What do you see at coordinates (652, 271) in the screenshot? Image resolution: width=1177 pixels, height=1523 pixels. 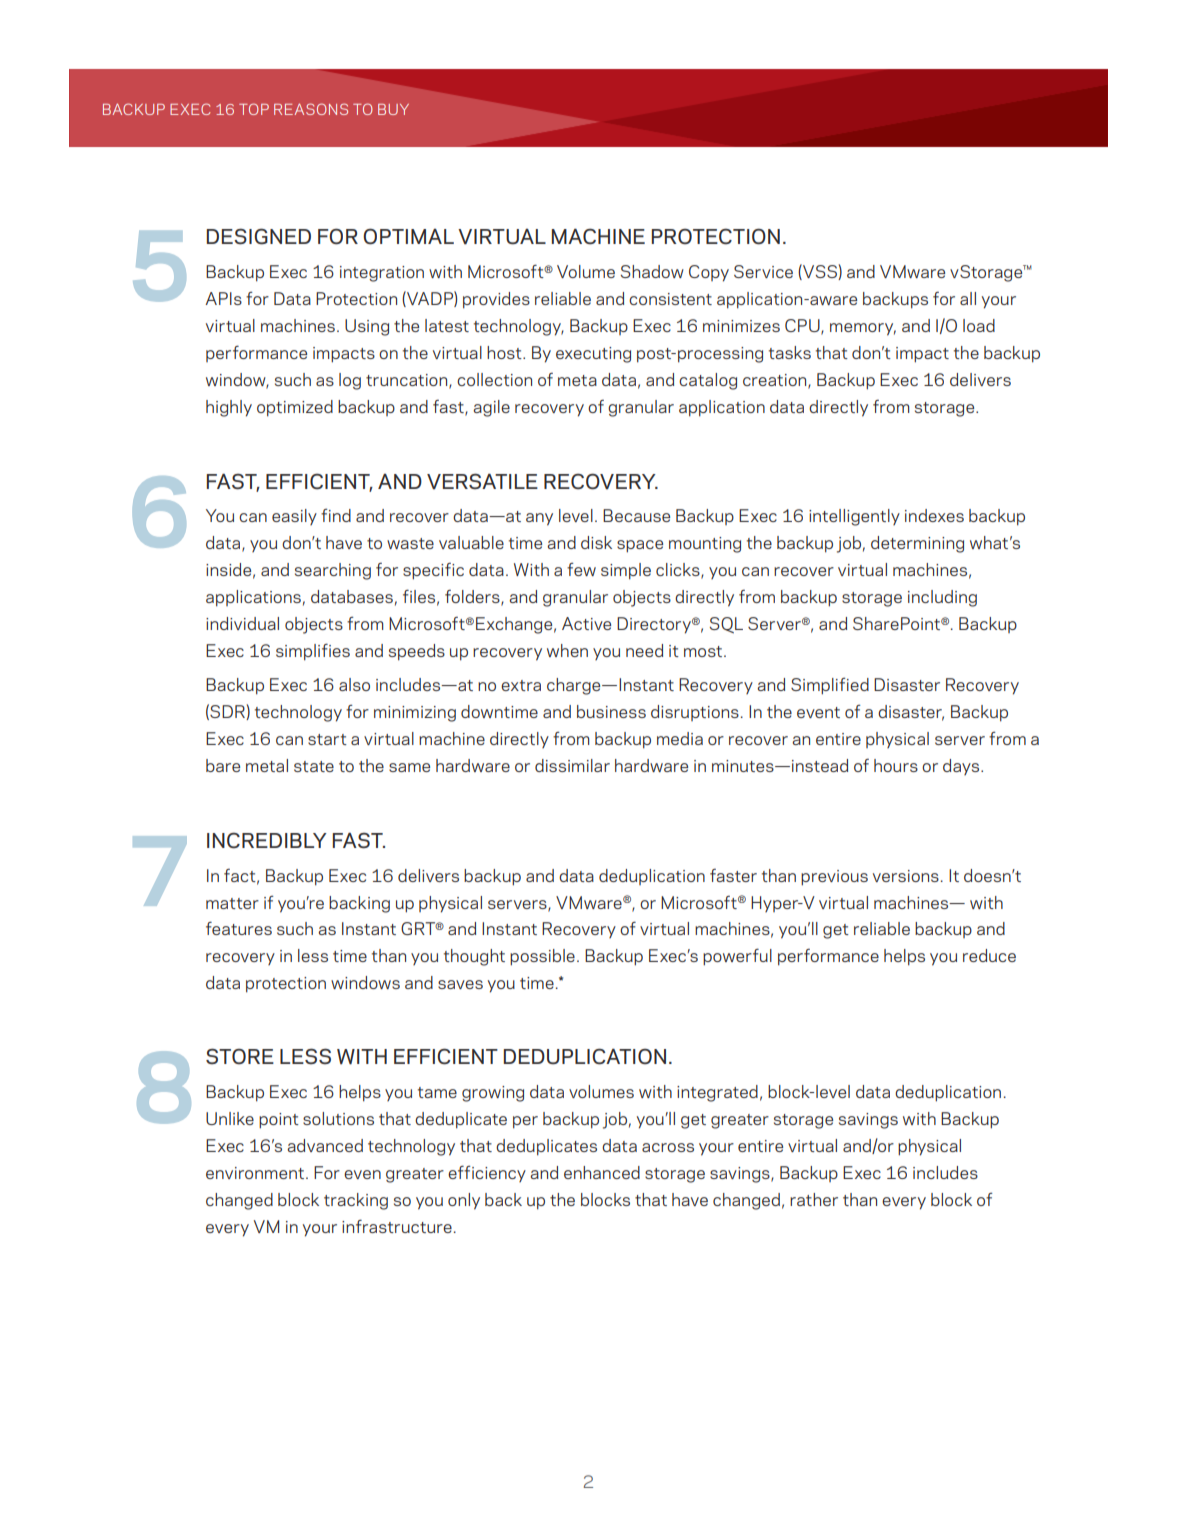 I see `Shadow` at bounding box center [652, 271].
